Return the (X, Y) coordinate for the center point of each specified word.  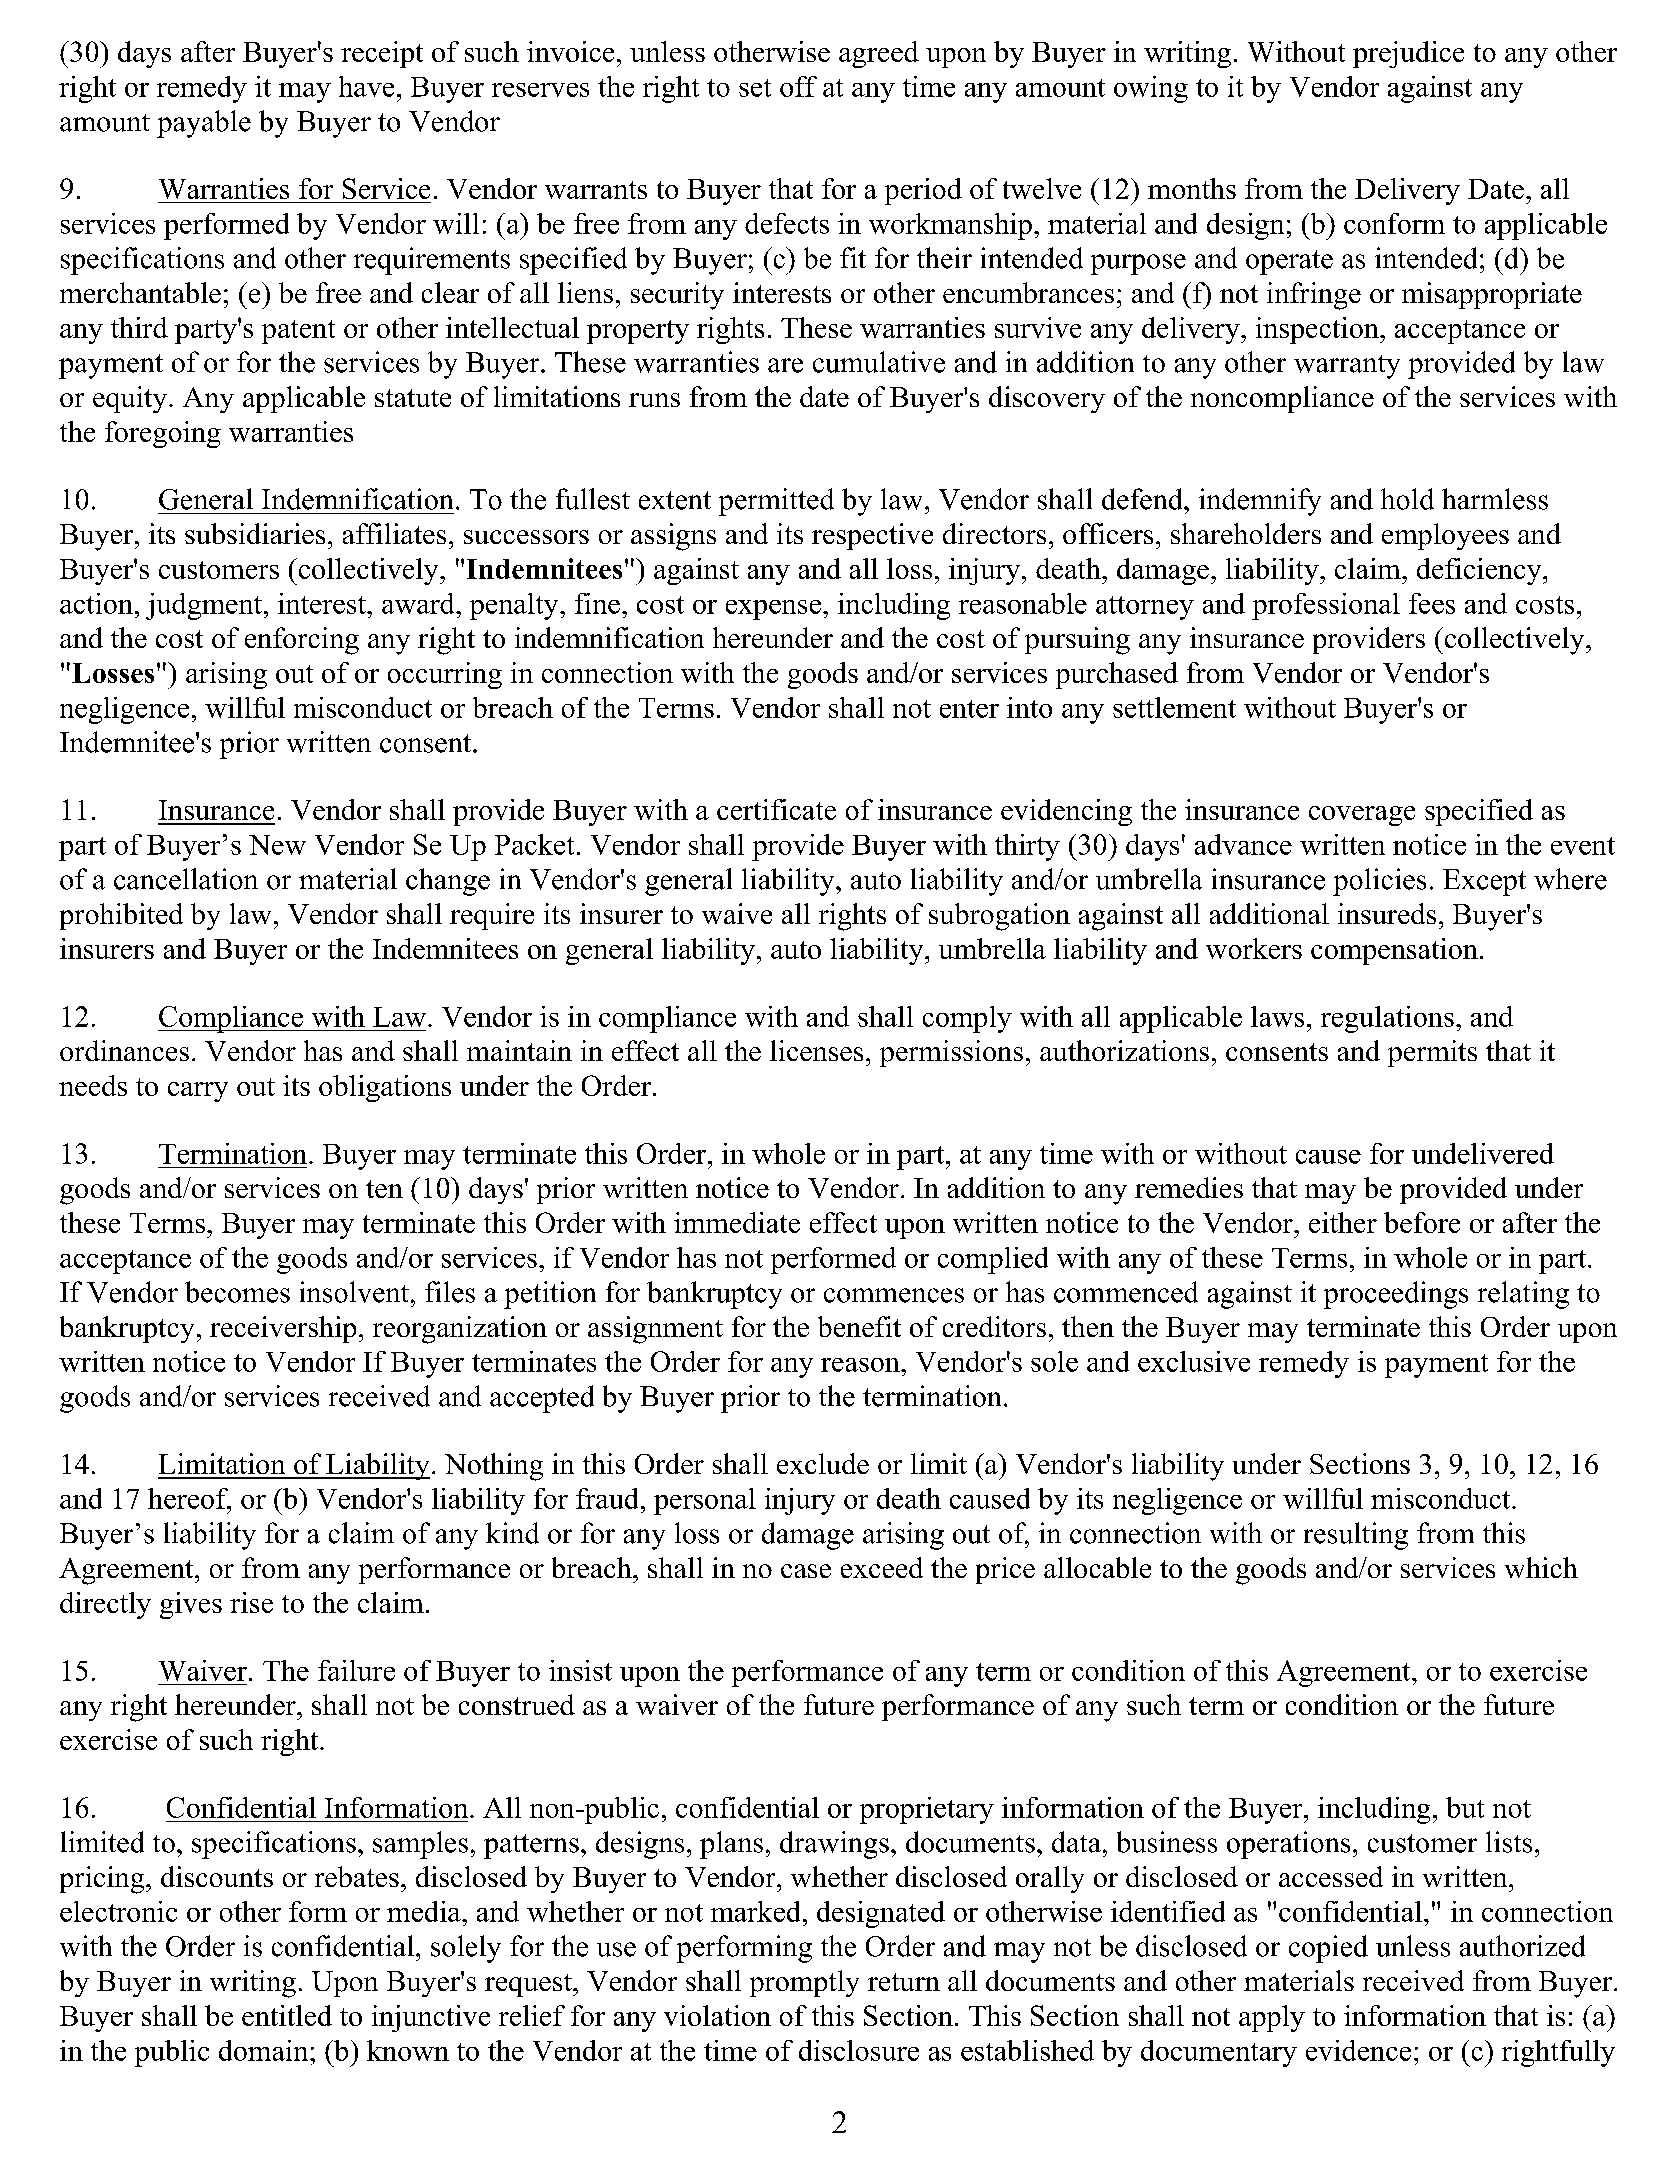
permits (1432, 1053)
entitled (287, 2015)
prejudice (1408, 54)
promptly (804, 1983)
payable (204, 124)
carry (198, 1092)
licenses (816, 1050)
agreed (879, 54)
